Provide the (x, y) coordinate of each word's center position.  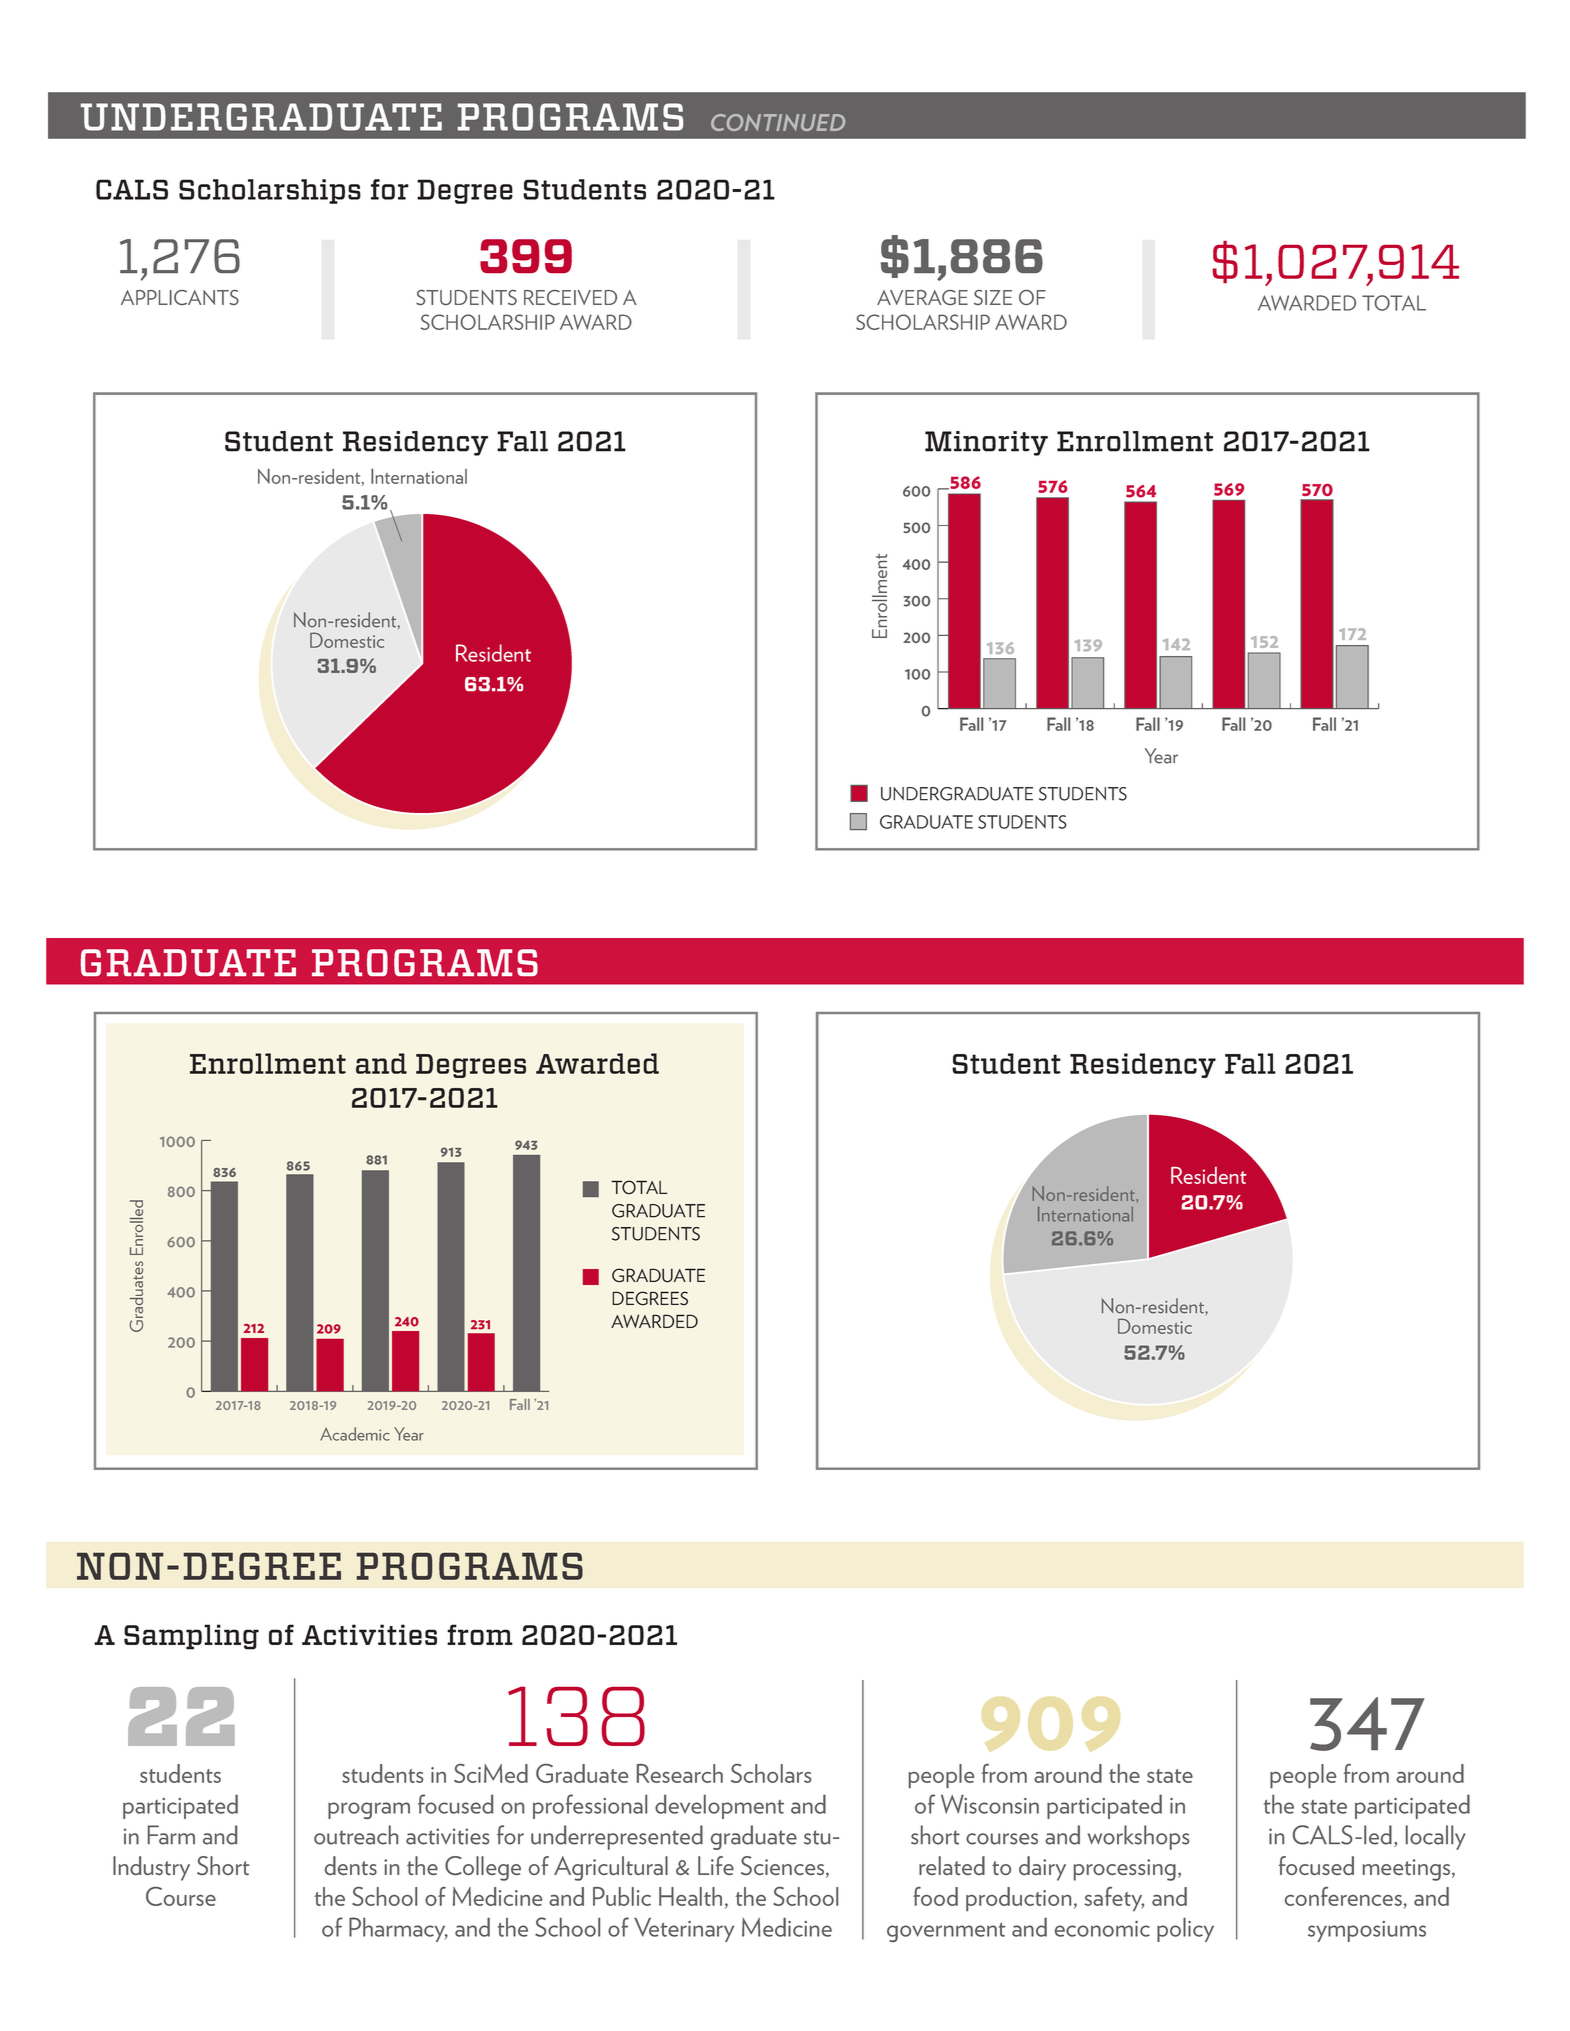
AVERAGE (922, 297)
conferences (1343, 1896)
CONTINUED (778, 122)
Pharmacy (398, 1929)
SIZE (993, 297)
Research (680, 1773)
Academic (355, 1434)
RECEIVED (570, 297)
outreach (356, 1835)
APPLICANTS (180, 297)
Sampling (191, 1637)
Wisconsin (990, 1804)
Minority (986, 443)
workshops (1138, 1837)
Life (716, 1865)
